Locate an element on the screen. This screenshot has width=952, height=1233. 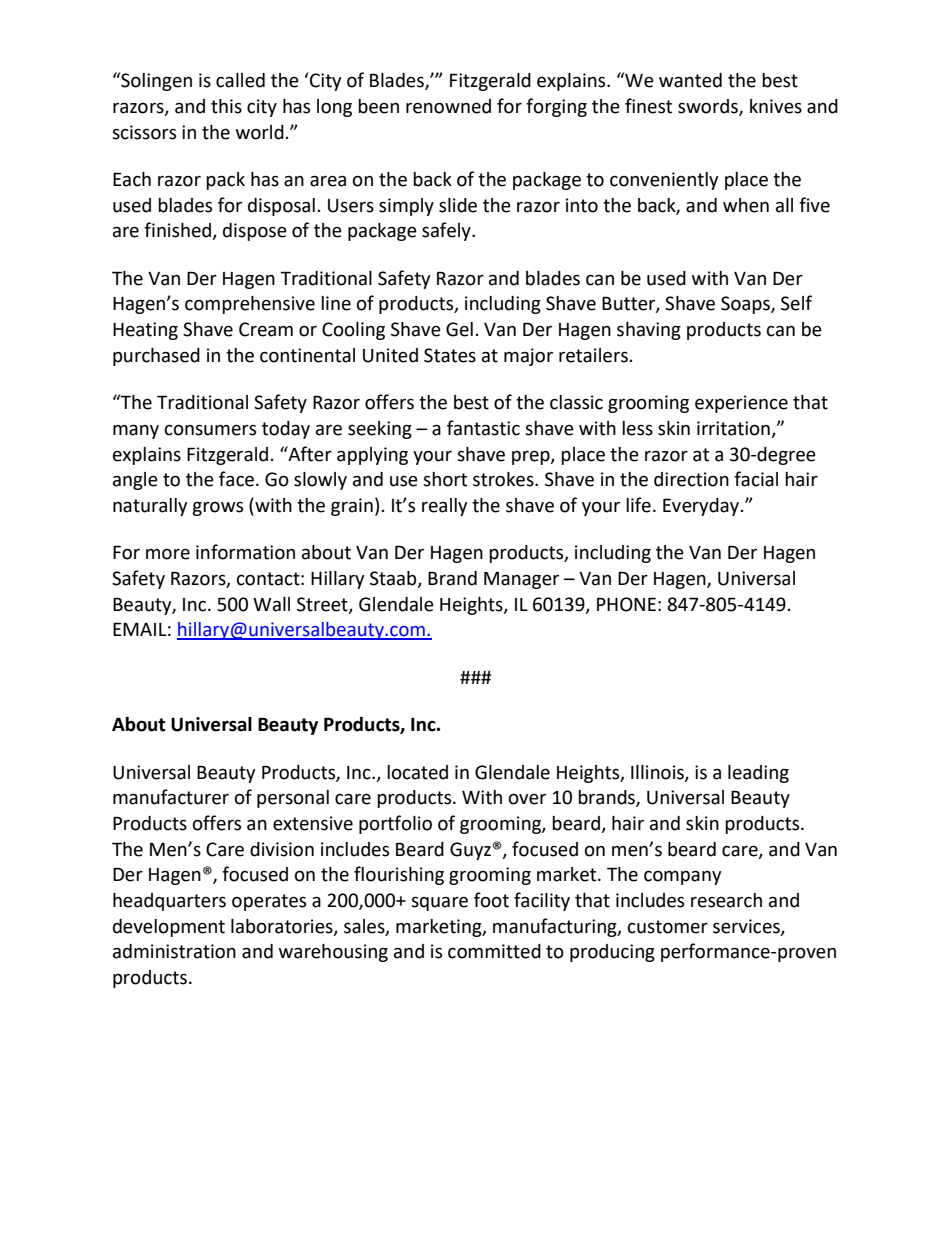
comprehensive is located at coordinates (250, 305).
